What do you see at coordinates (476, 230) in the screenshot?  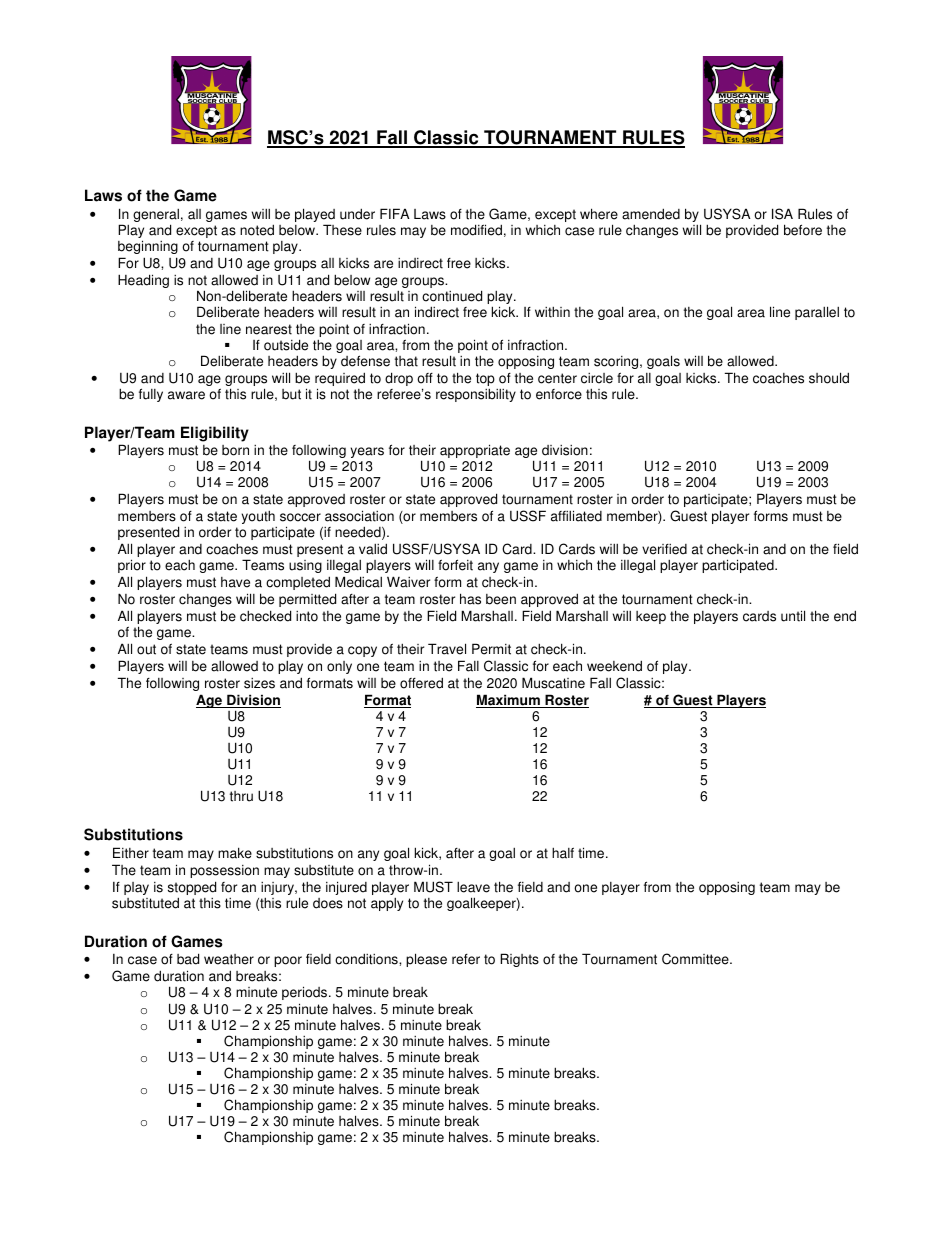 I see `modified` at bounding box center [476, 230].
